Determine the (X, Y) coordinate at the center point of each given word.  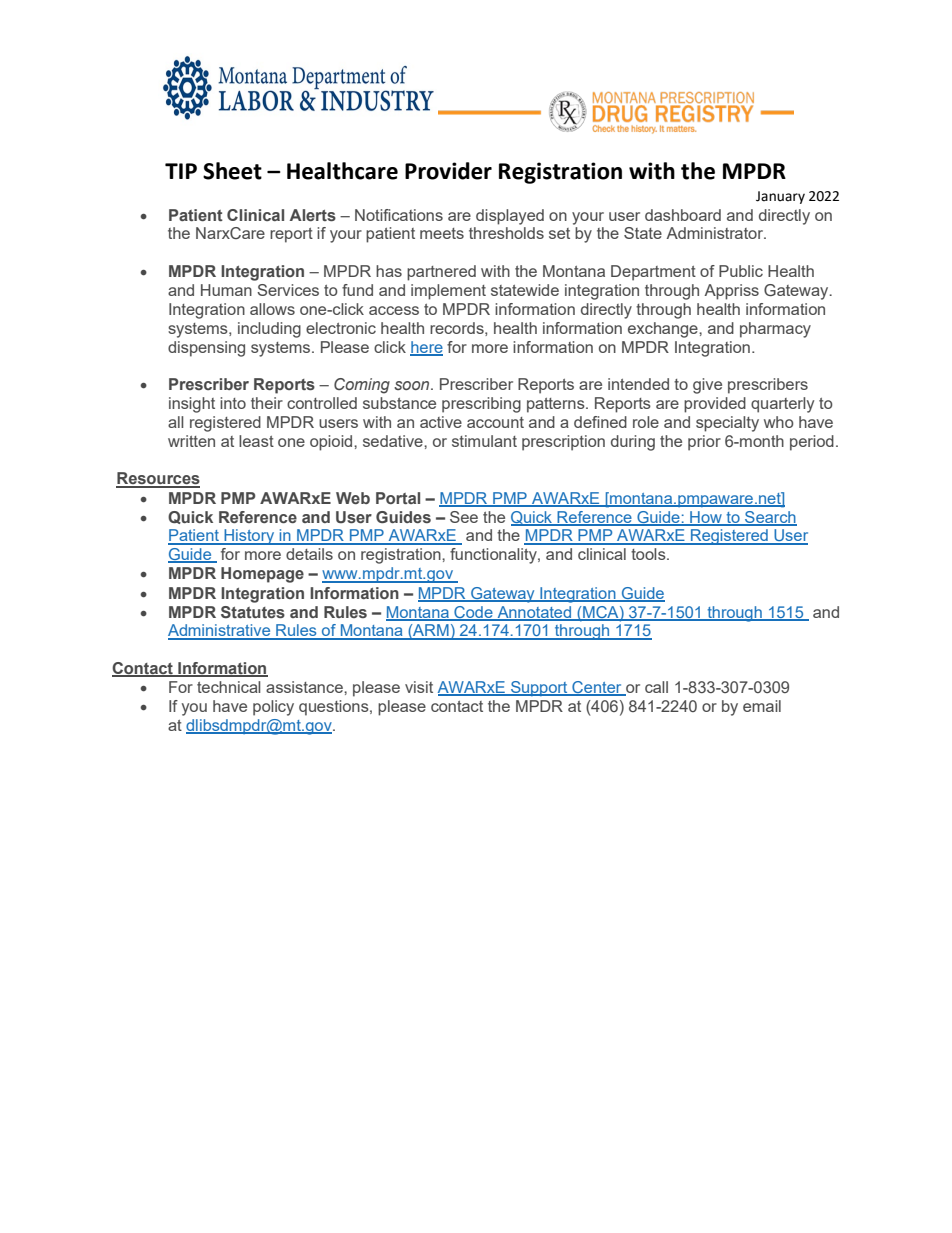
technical (228, 687)
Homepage (262, 575)
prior (704, 443)
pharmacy (775, 330)
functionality (494, 556)
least (256, 441)
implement (448, 292)
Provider (448, 171)
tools (649, 554)
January (780, 197)
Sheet (232, 171)
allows (272, 309)
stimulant (484, 441)
